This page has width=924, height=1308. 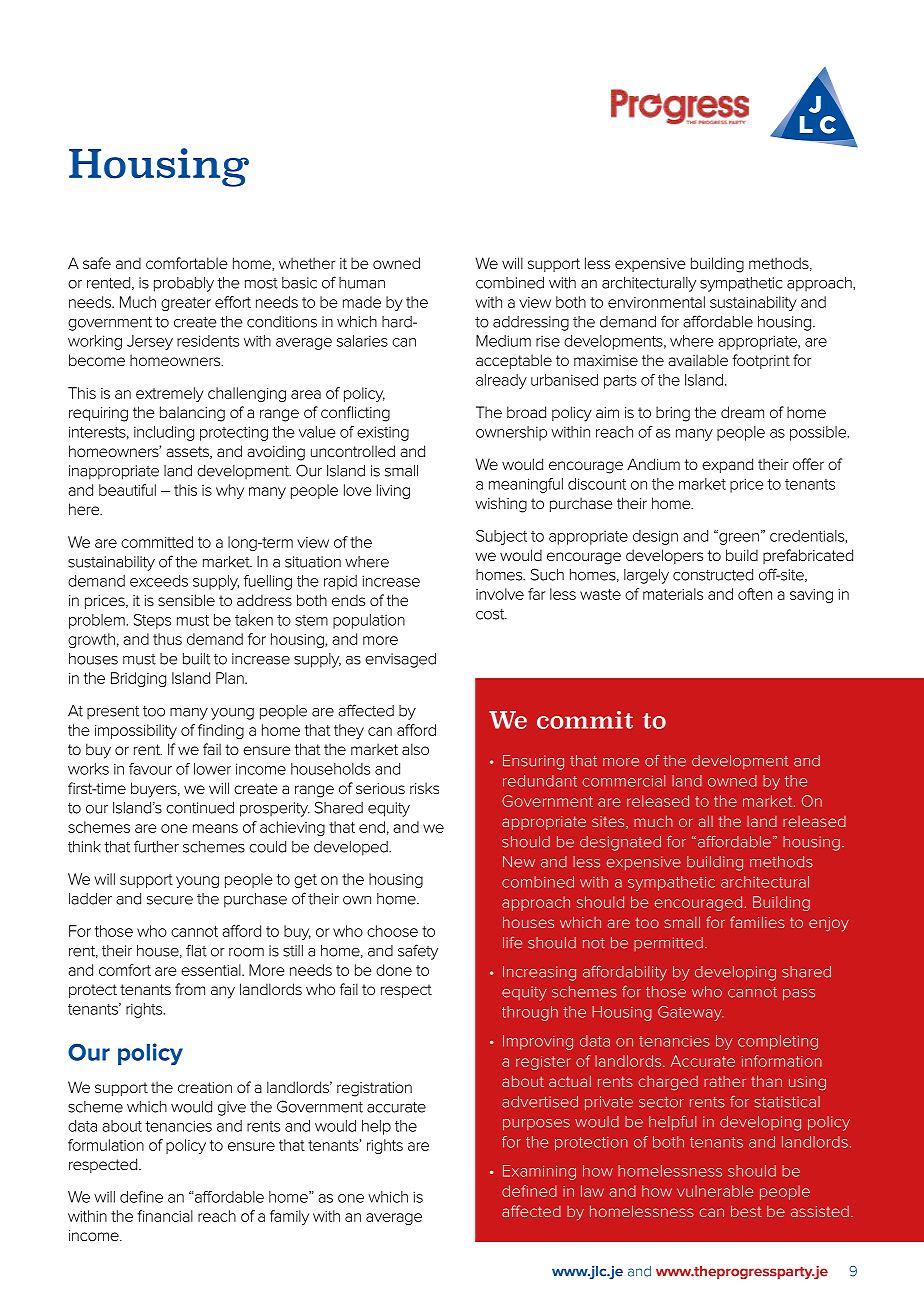 What do you see at coordinates (415, 749) in the page?
I see `also` at bounding box center [415, 749].
